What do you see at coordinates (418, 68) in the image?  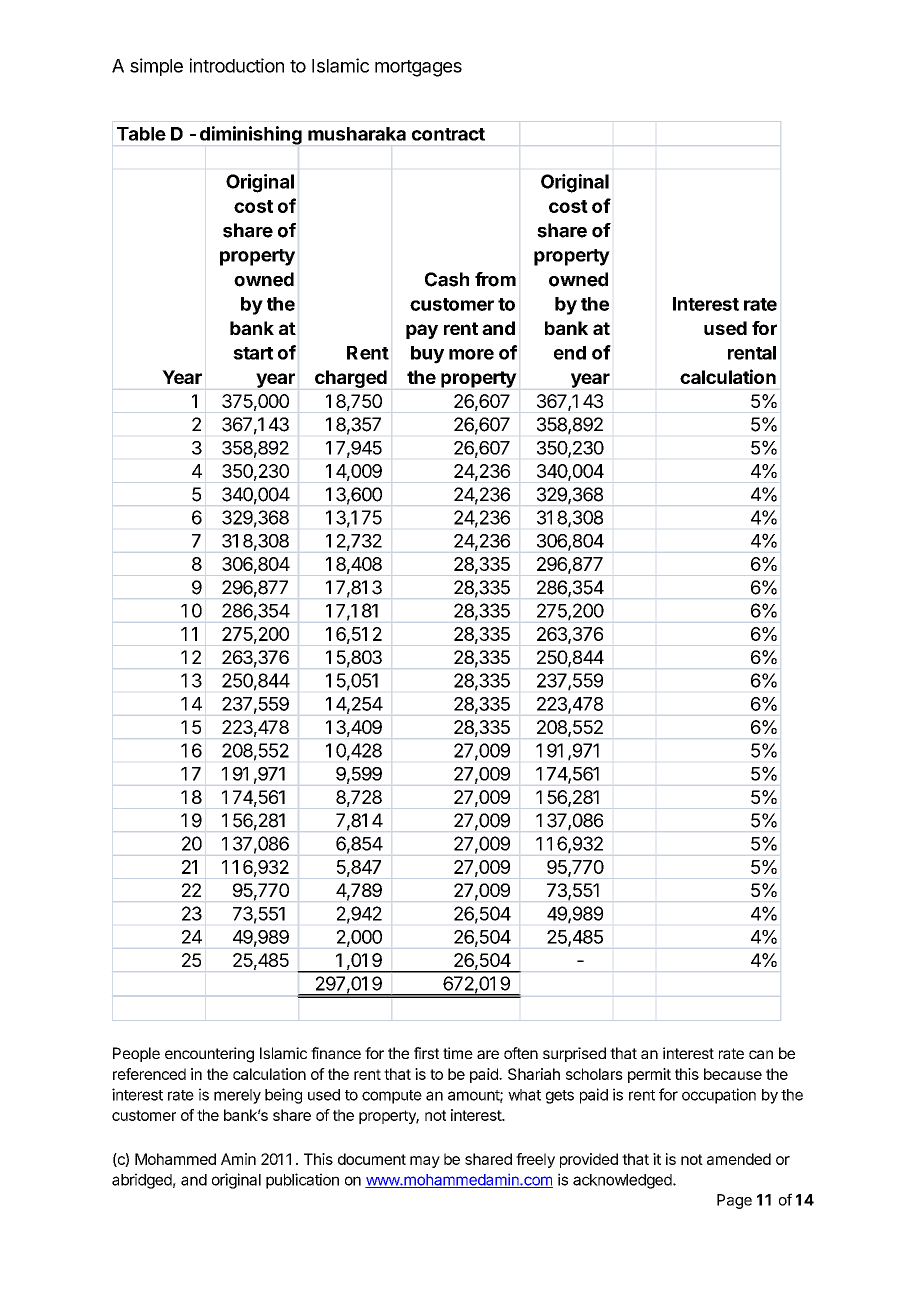 I see `mortgages` at bounding box center [418, 68].
